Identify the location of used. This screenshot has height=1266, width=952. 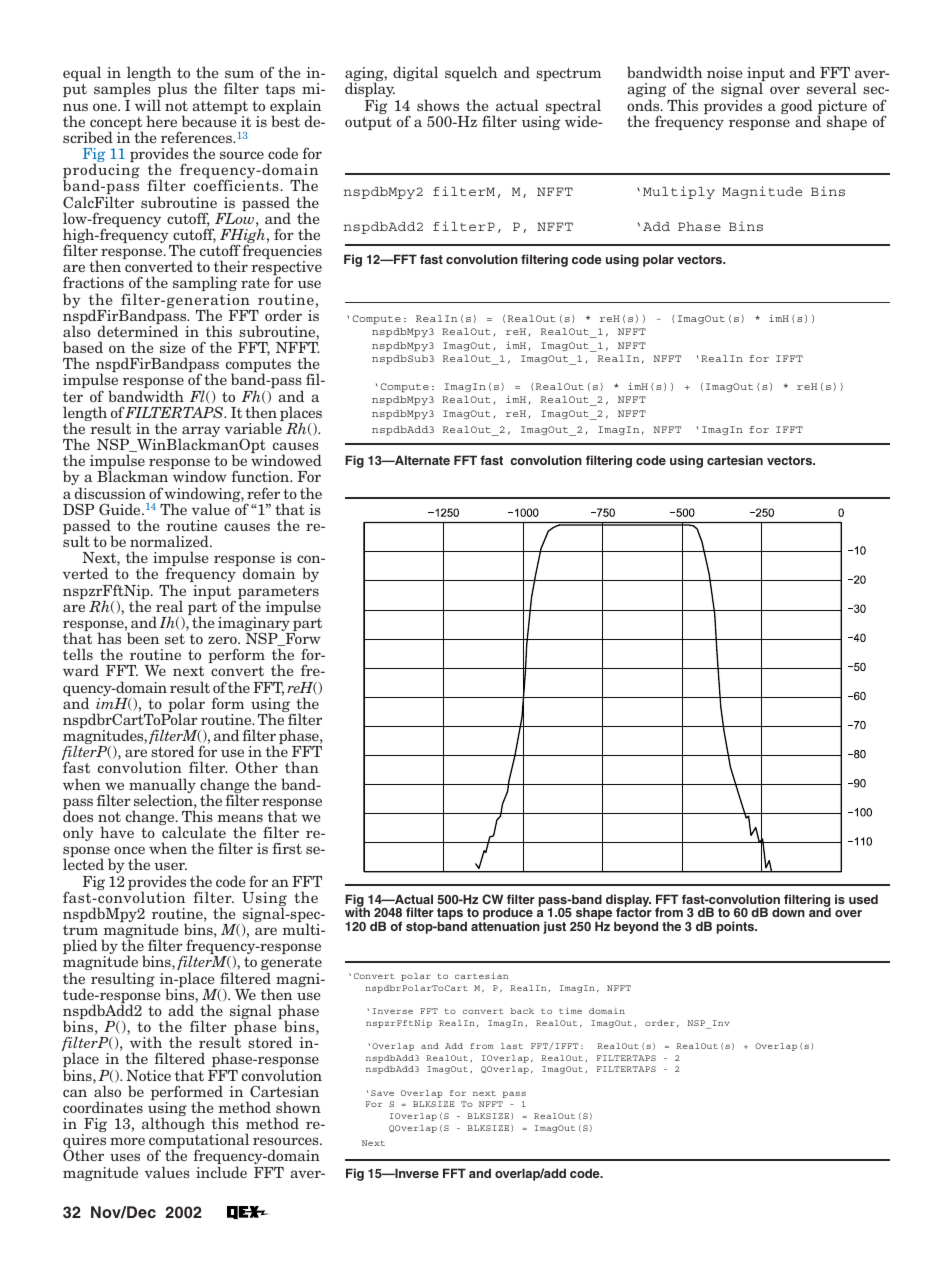
(863, 899).
